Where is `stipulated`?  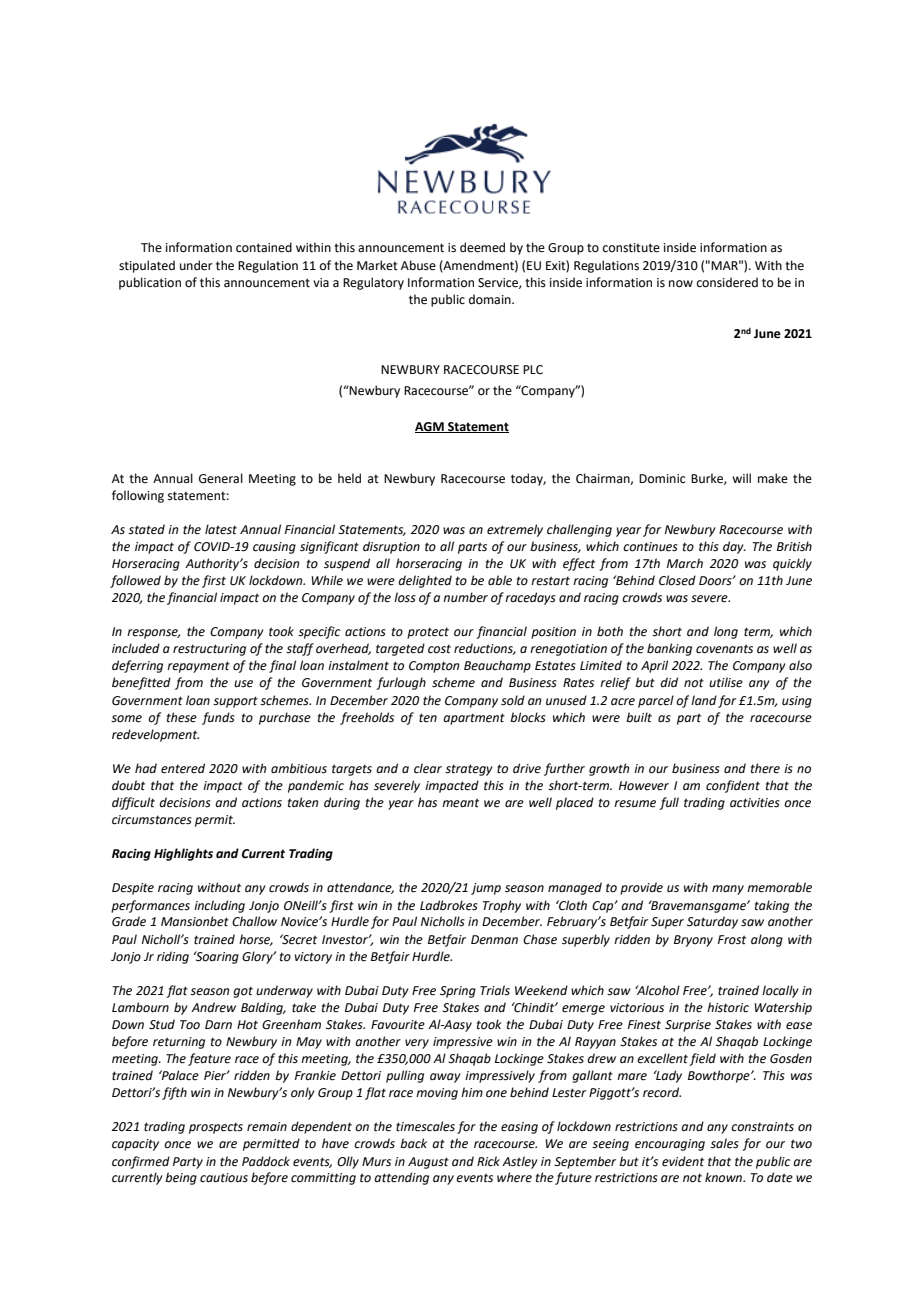 stipulated is located at coordinates (147, 266).
